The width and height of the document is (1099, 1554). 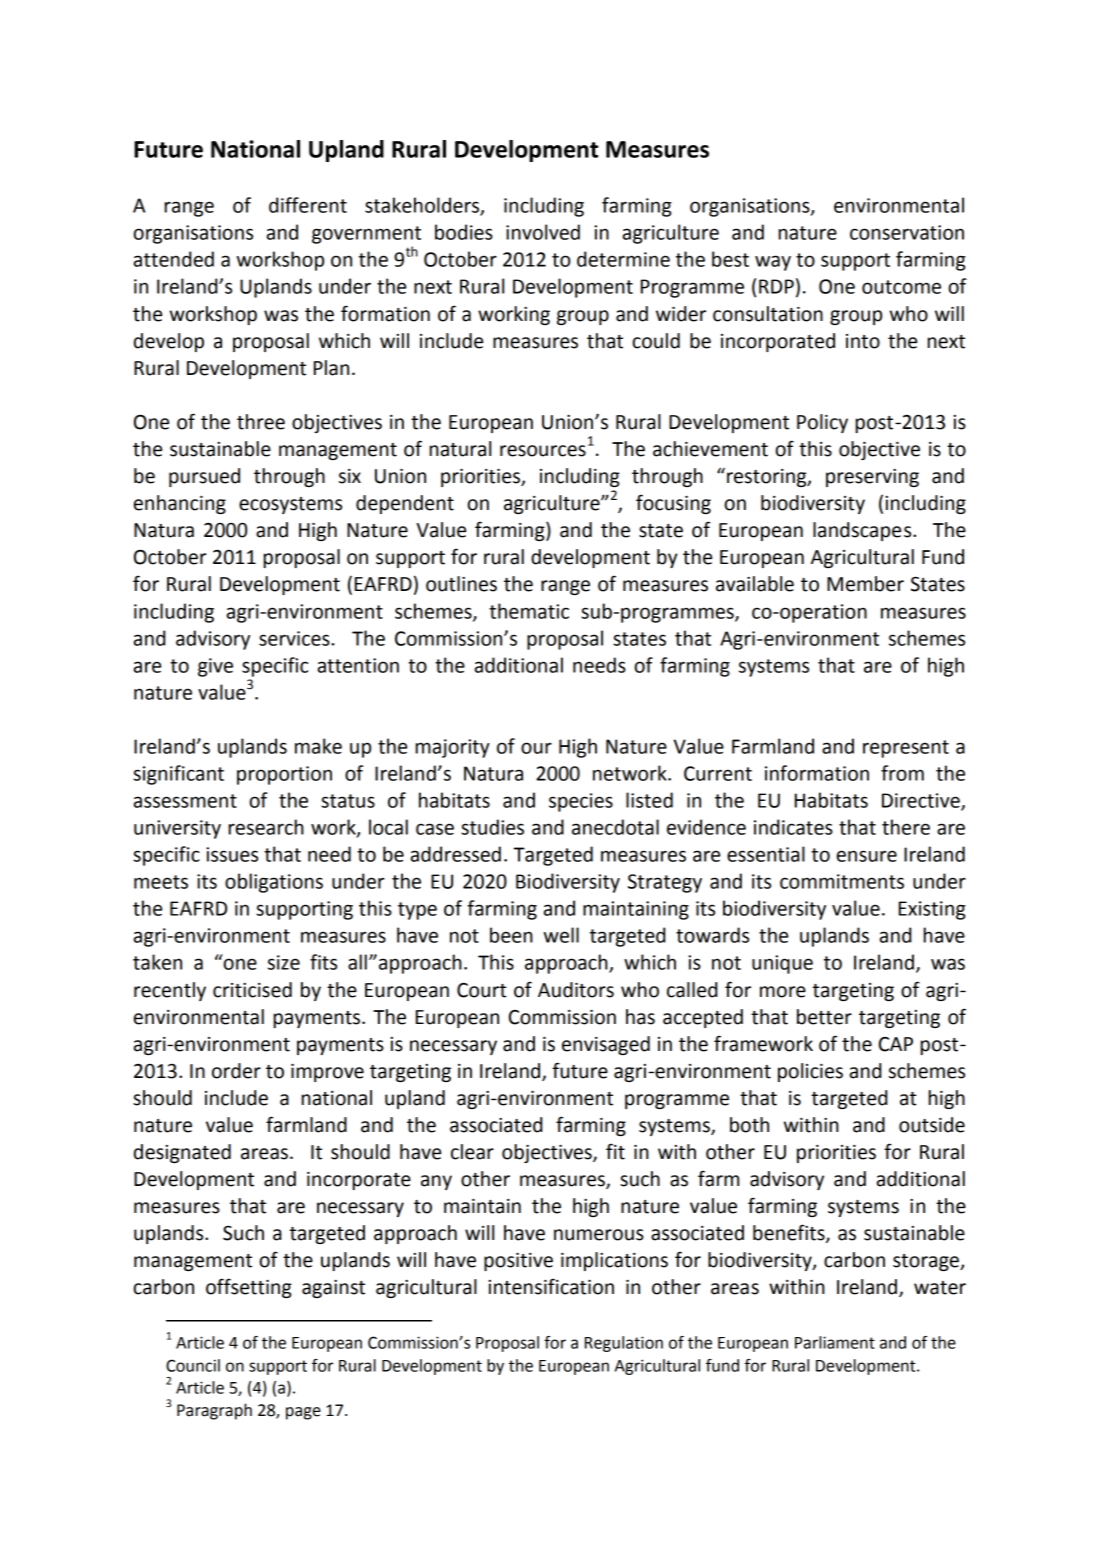 What do you see at coordinates (824, 1017) in the document?
I see `better` at bounding box center [824, 1017].
